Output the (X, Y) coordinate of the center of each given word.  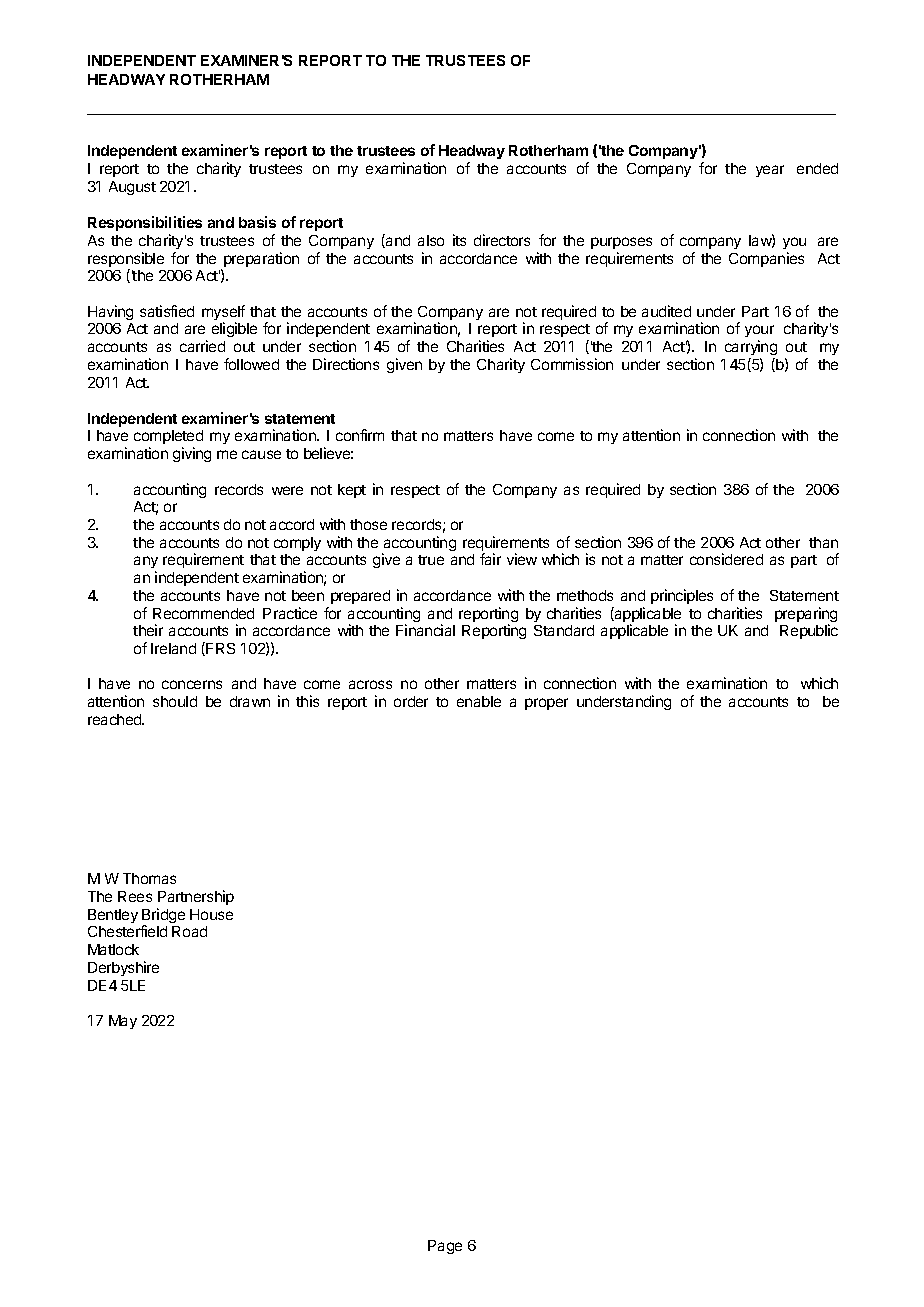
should (175, 701)
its (459, 240)
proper (546, 704)
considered (726, 559)
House (211, 914)
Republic (809, 631)
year (770, 171)
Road (189, 931)
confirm (360, 435)
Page (445, 1247)
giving (192, 454)
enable (479, 701)
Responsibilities (145, 223)
